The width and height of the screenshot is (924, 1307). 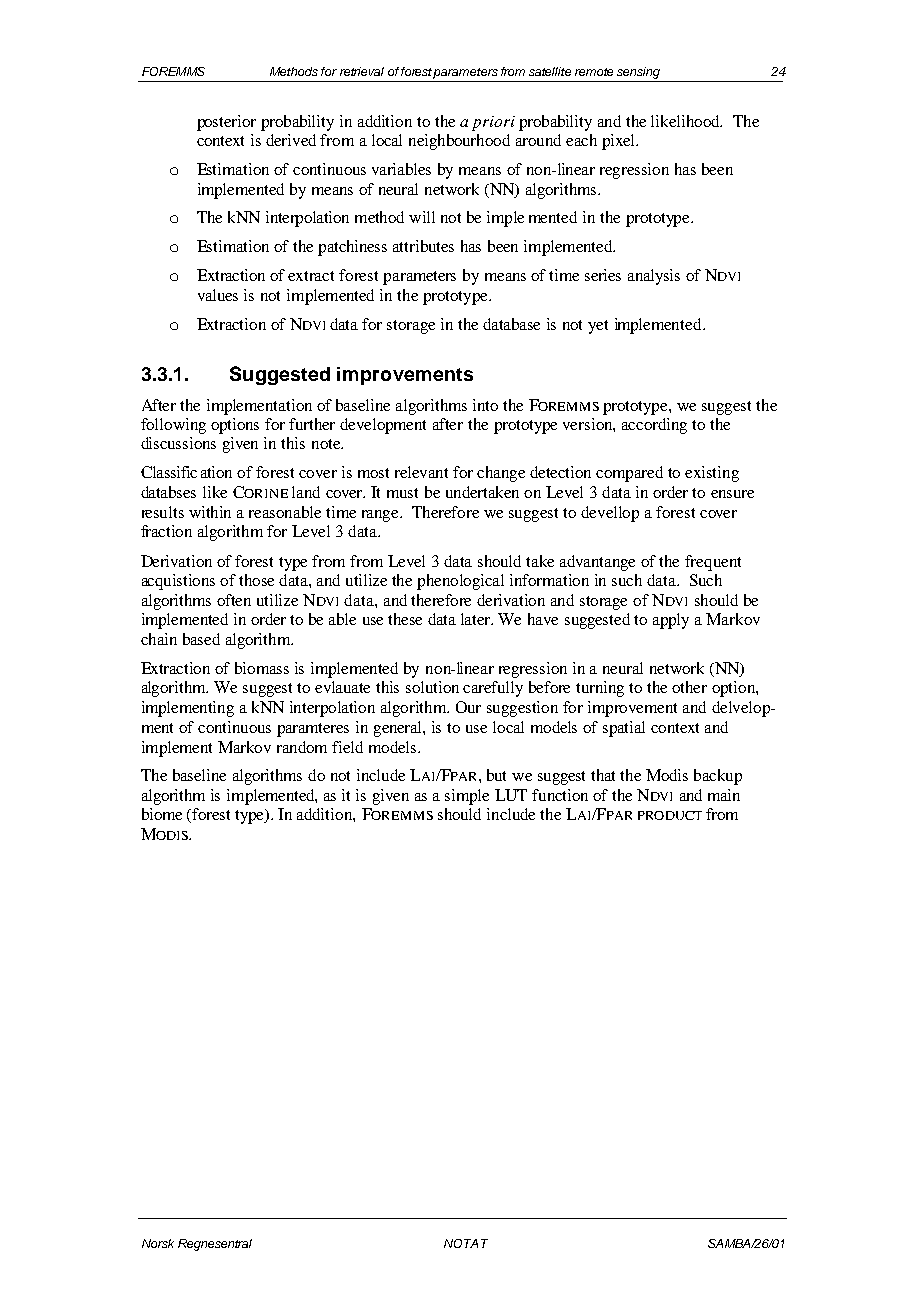 I want to click on that, so click(x=603, y=775).
